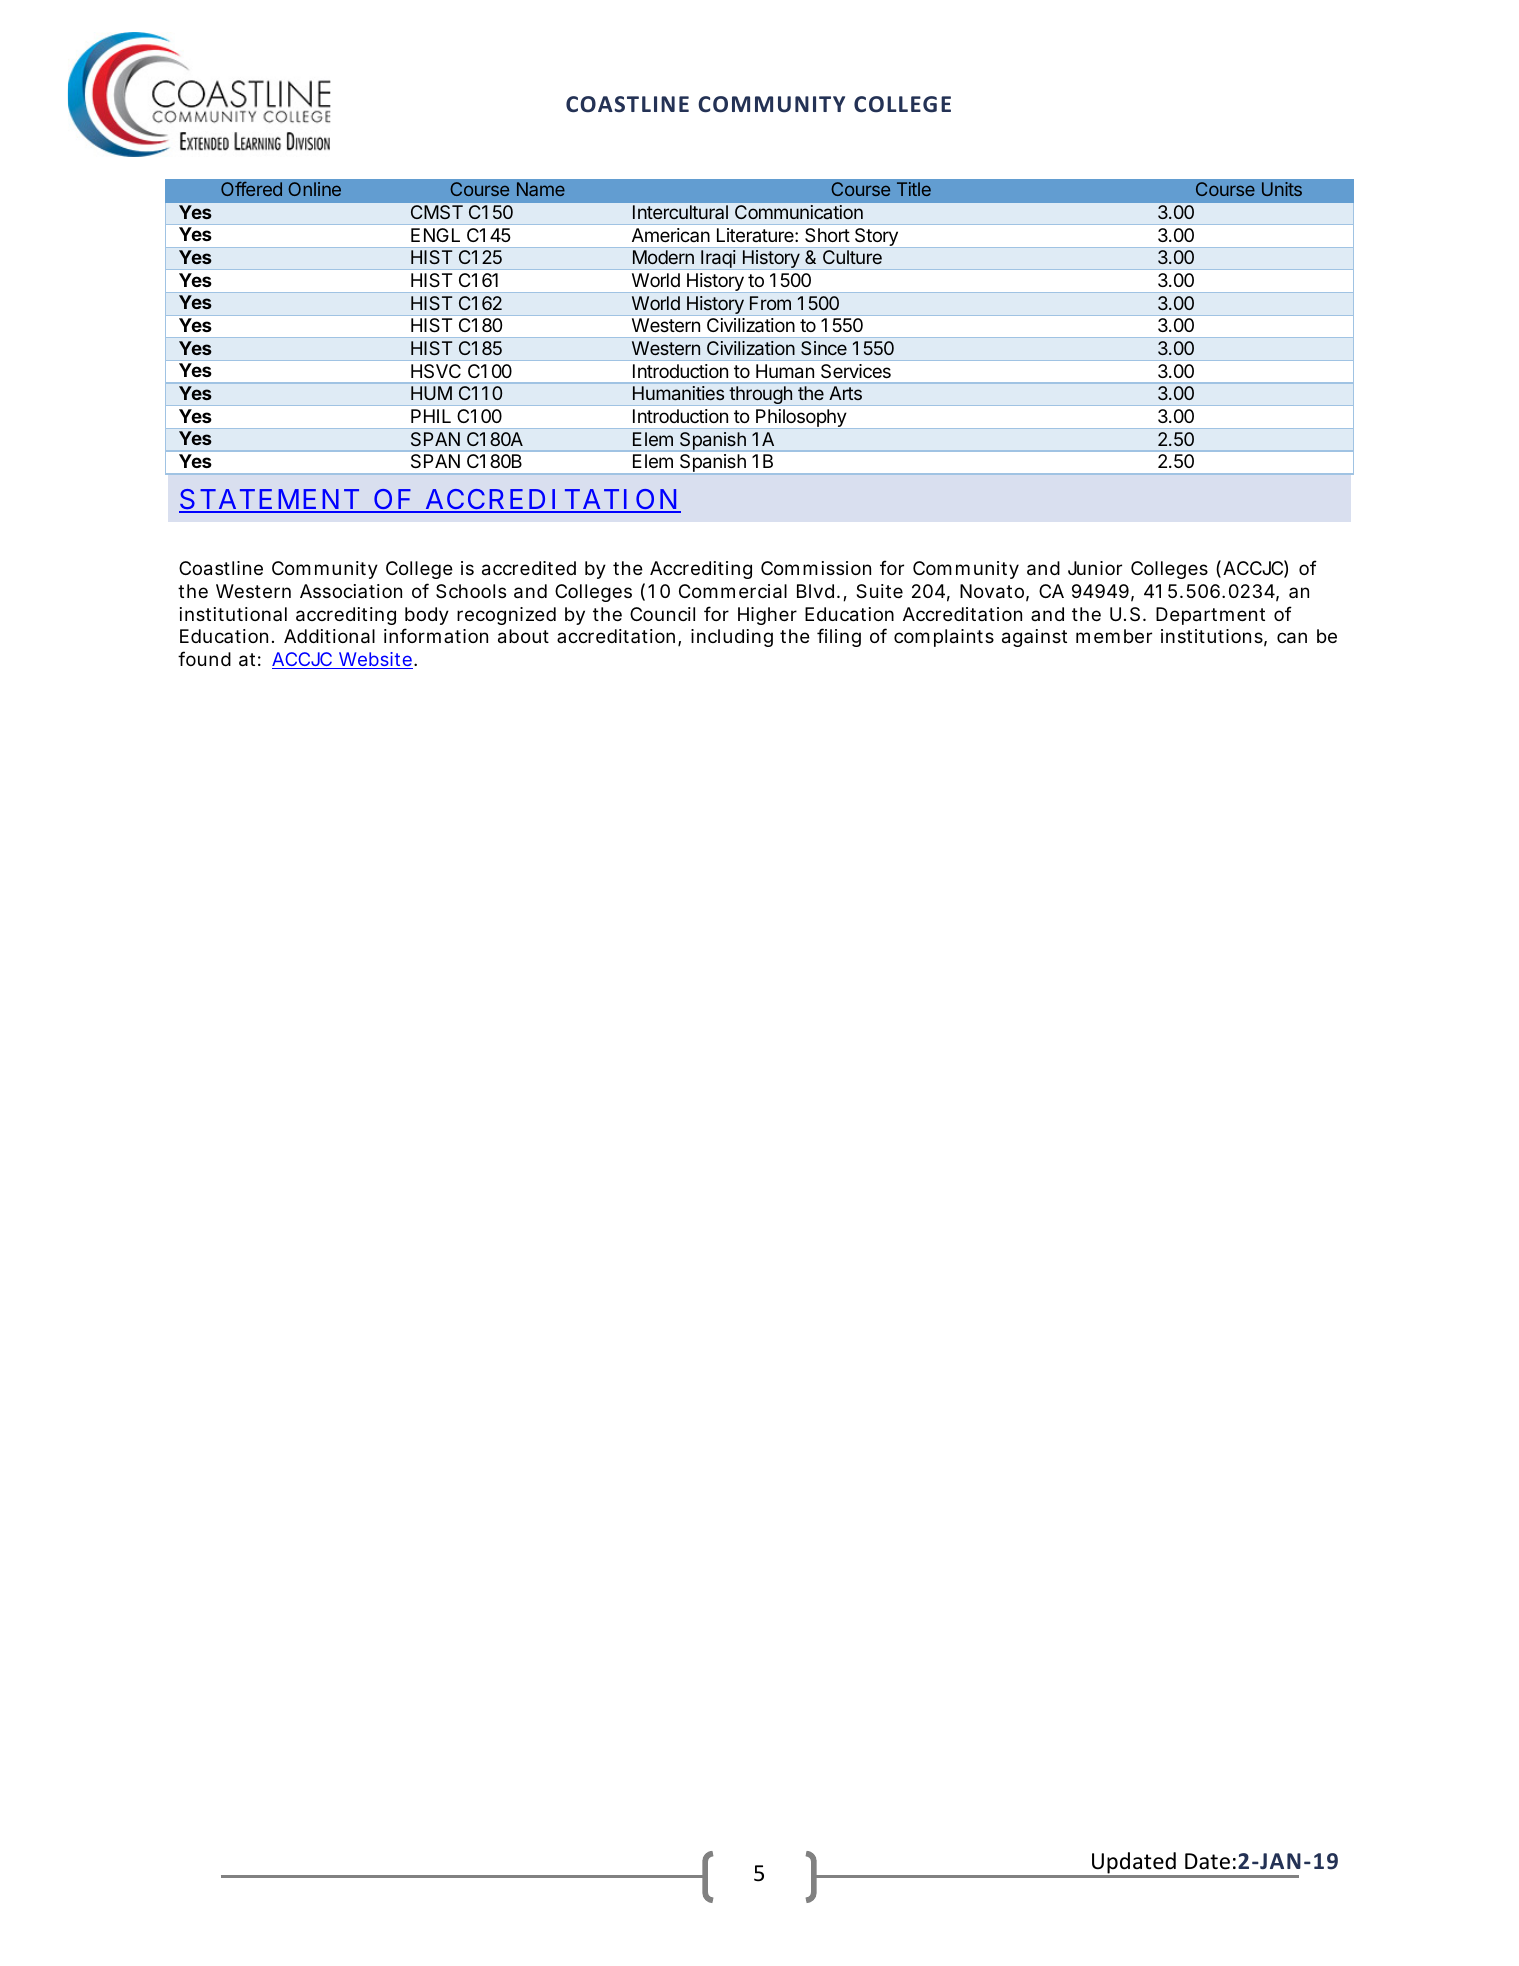 This document has height=1966, width=1519. I want to click on STATEMENT, so click(269, 500).
